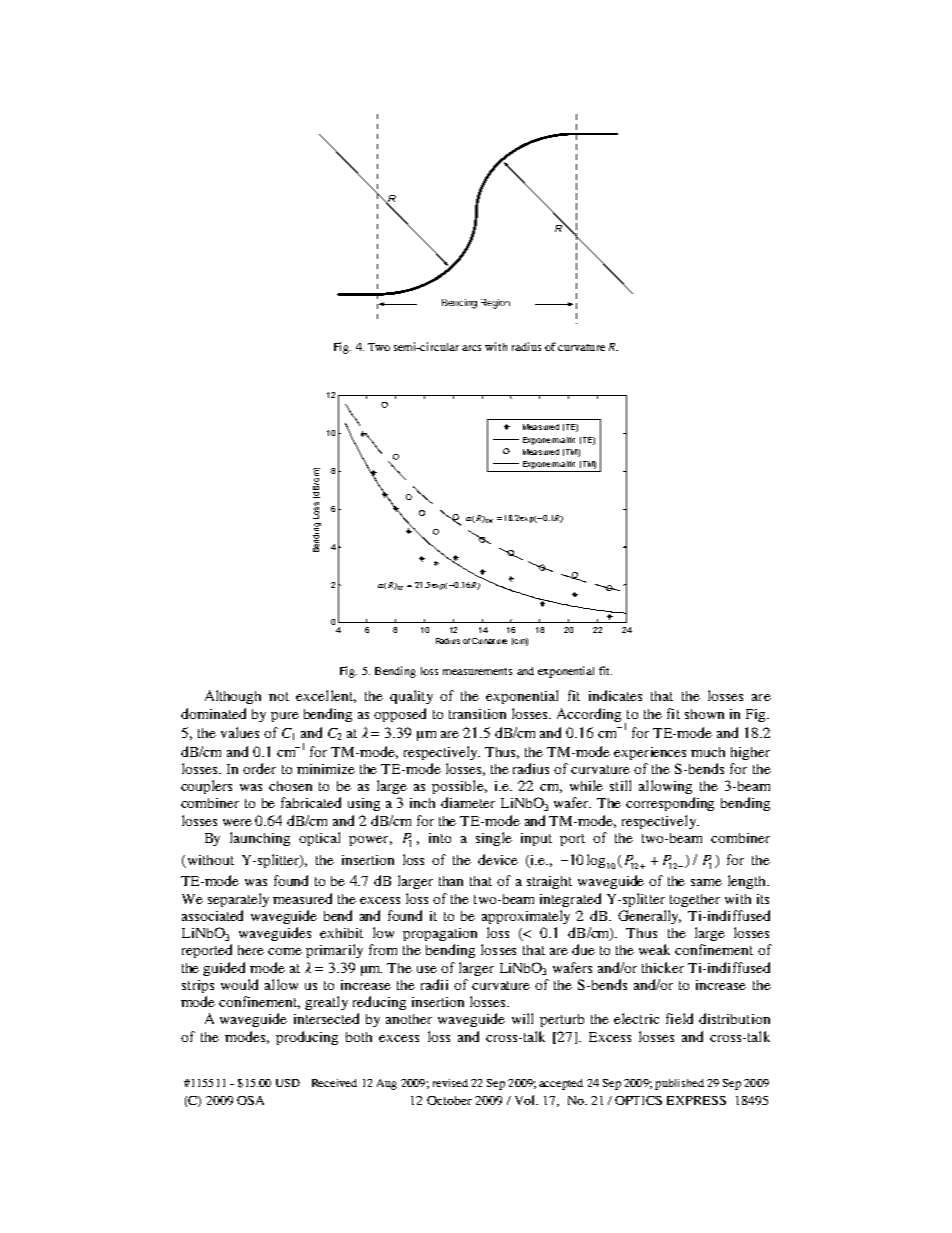 The height and width of the document is (1233, 952). I want to click on measurements, so click(477, 671).
